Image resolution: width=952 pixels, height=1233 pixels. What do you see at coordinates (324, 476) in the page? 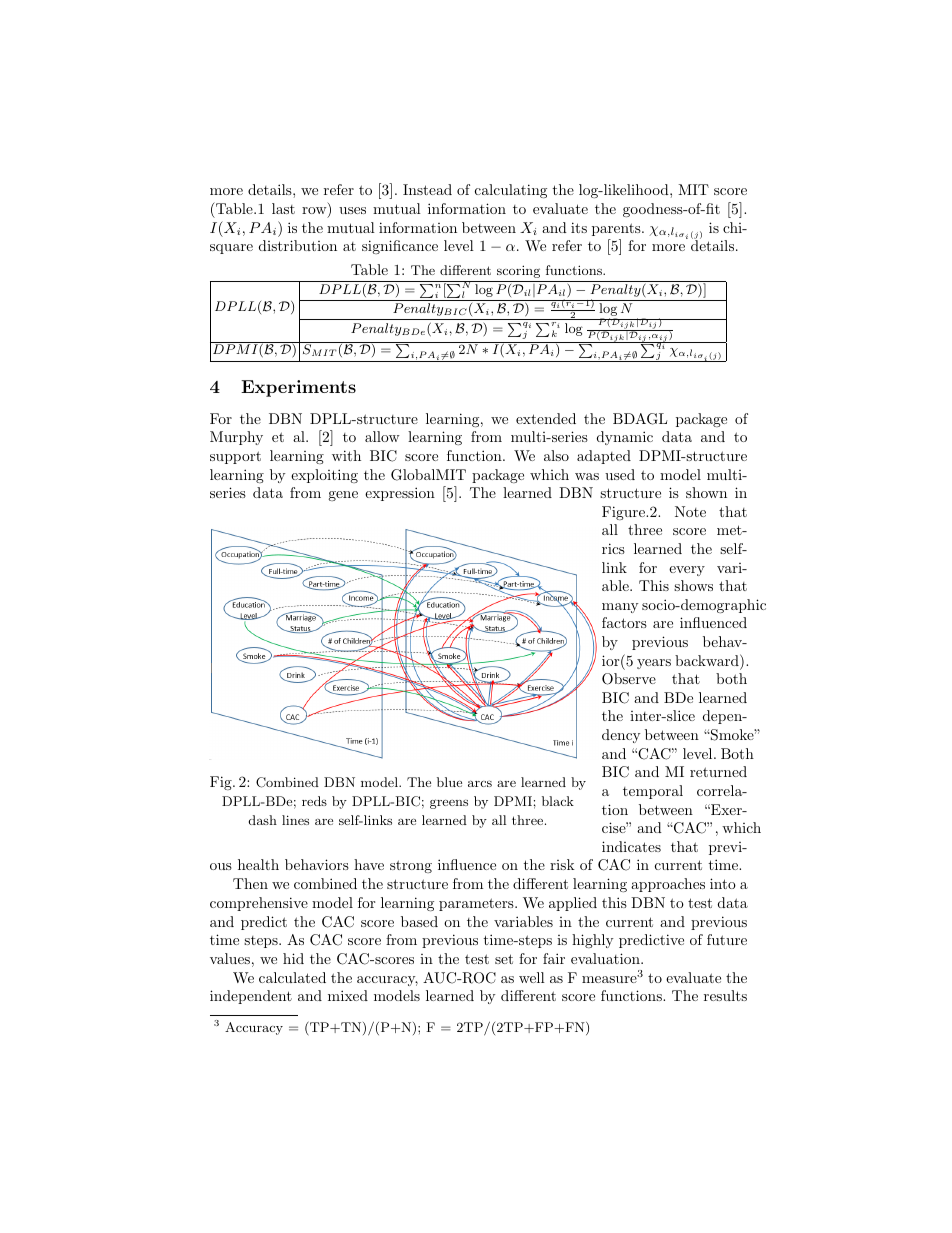
I see `exploiting` at bounding box center [324, 476].
